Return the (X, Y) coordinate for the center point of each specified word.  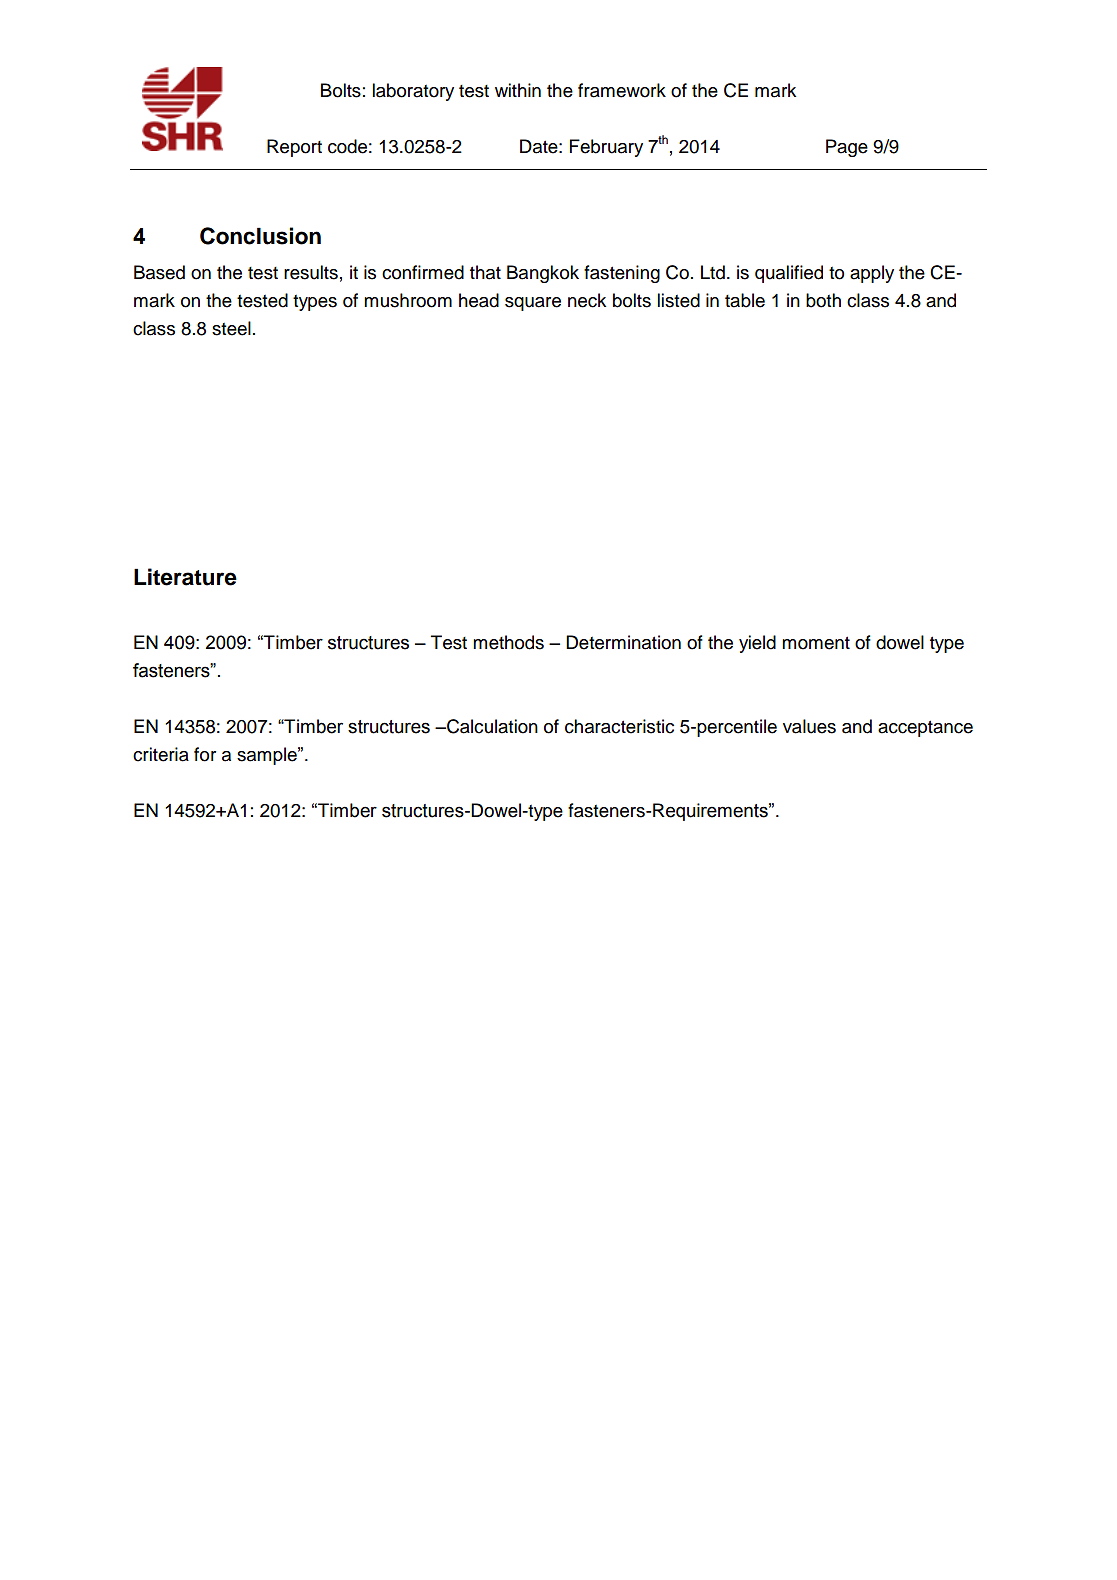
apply (872, 274)
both (823, 300)
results (311, 272)
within (518, 90)
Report (294, 148)
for (205, 754)
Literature (185, 577)
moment (816, 643)
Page (847, 148)
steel (231, 328)
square (533, 304)
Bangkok (543, 274)
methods (508, 642)
